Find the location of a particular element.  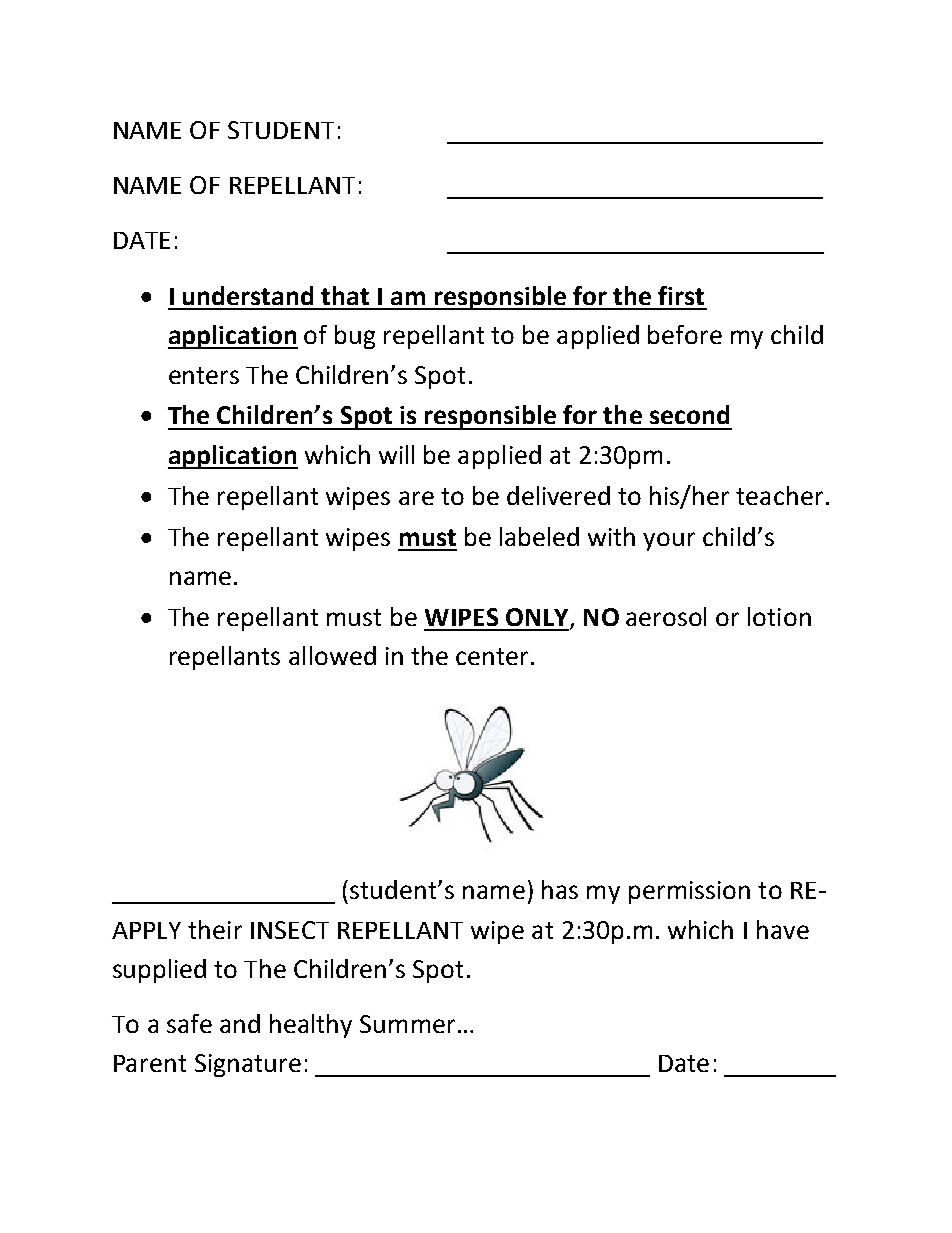

allowed is located at coordinates (332, 655).
